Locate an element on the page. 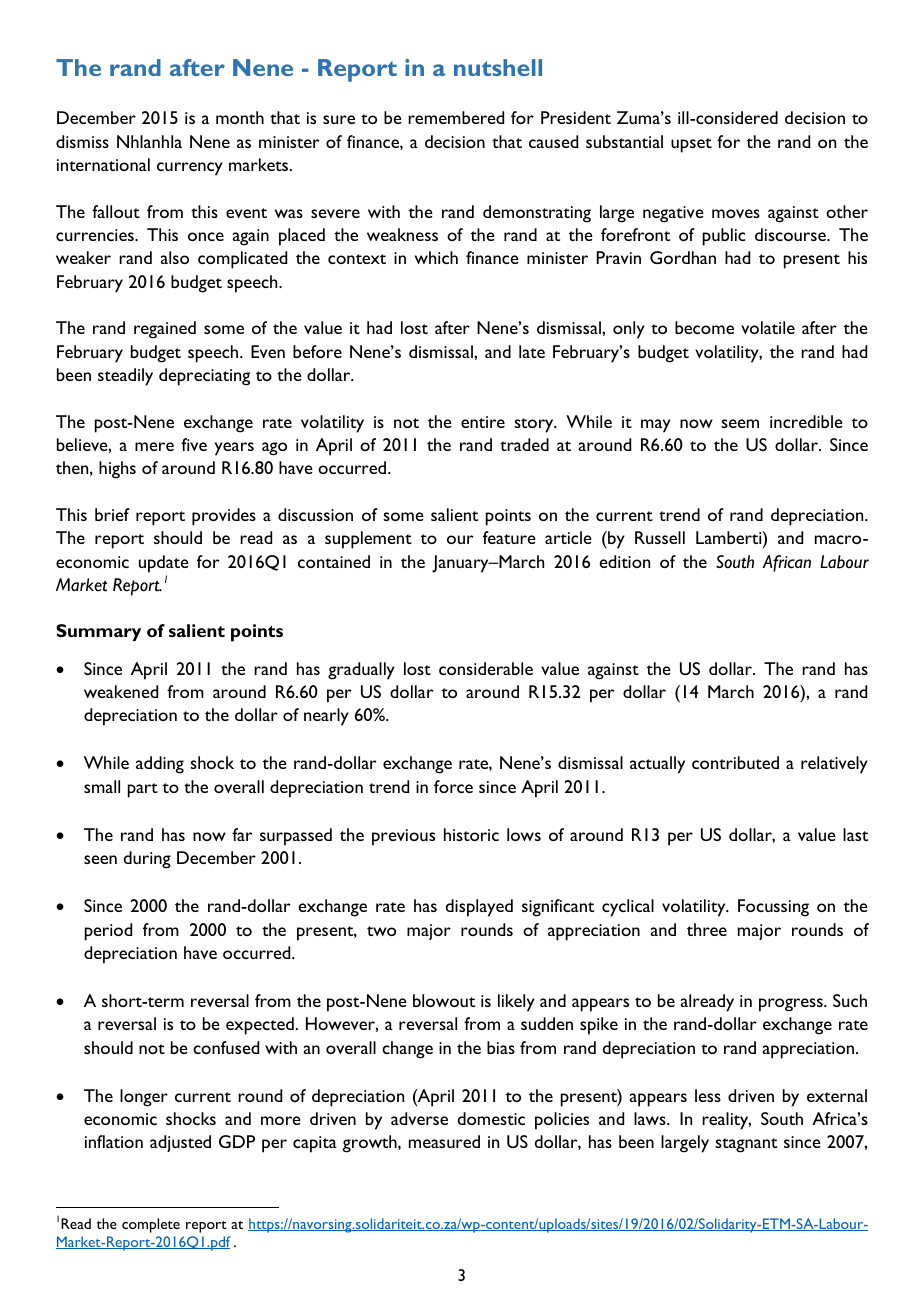  feature is located at coordinates (509, 537).
